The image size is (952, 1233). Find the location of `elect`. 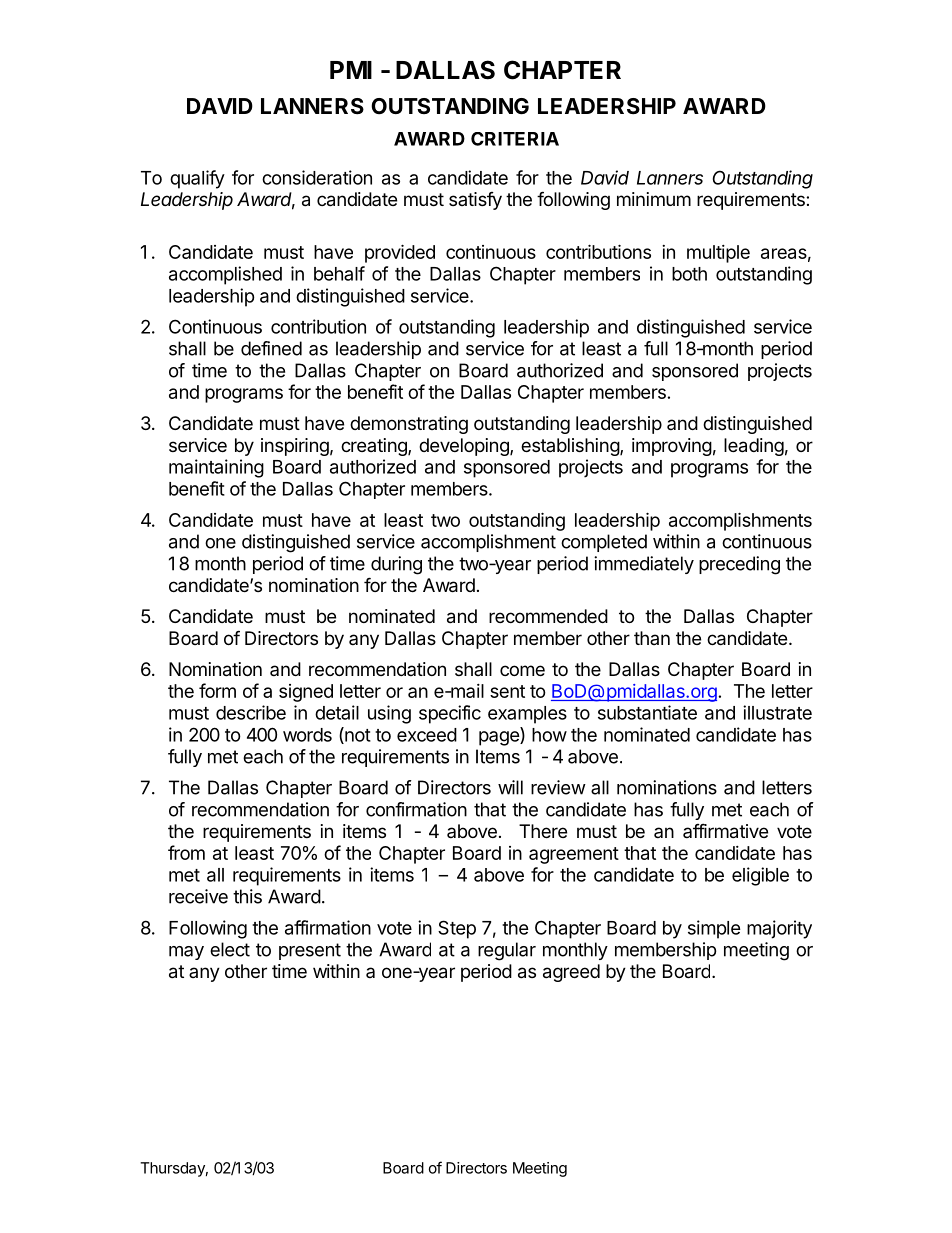

elect is located at coordinates (230, 949).
